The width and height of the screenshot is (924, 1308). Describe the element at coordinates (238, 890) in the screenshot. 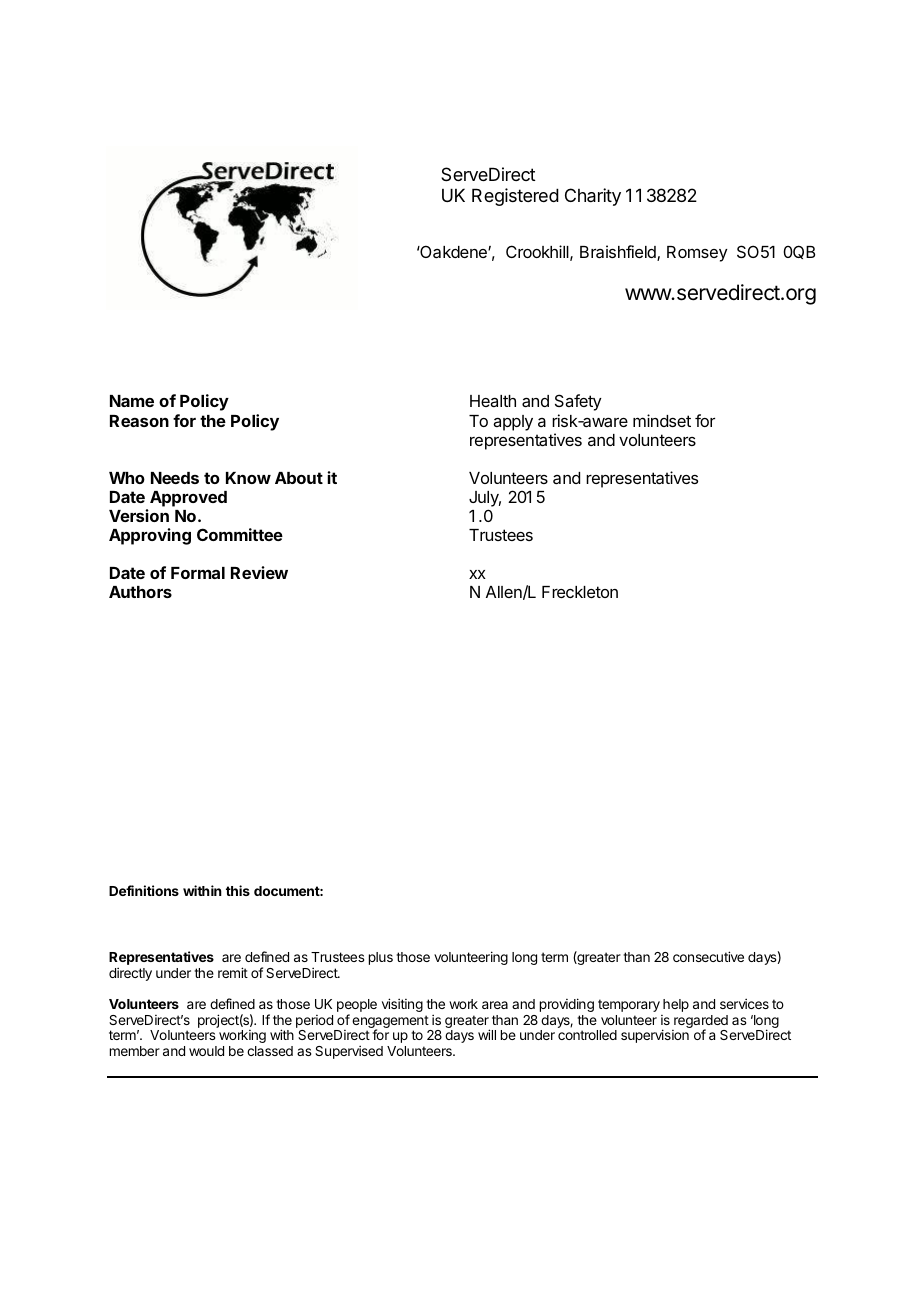

I see `this` at that location.
